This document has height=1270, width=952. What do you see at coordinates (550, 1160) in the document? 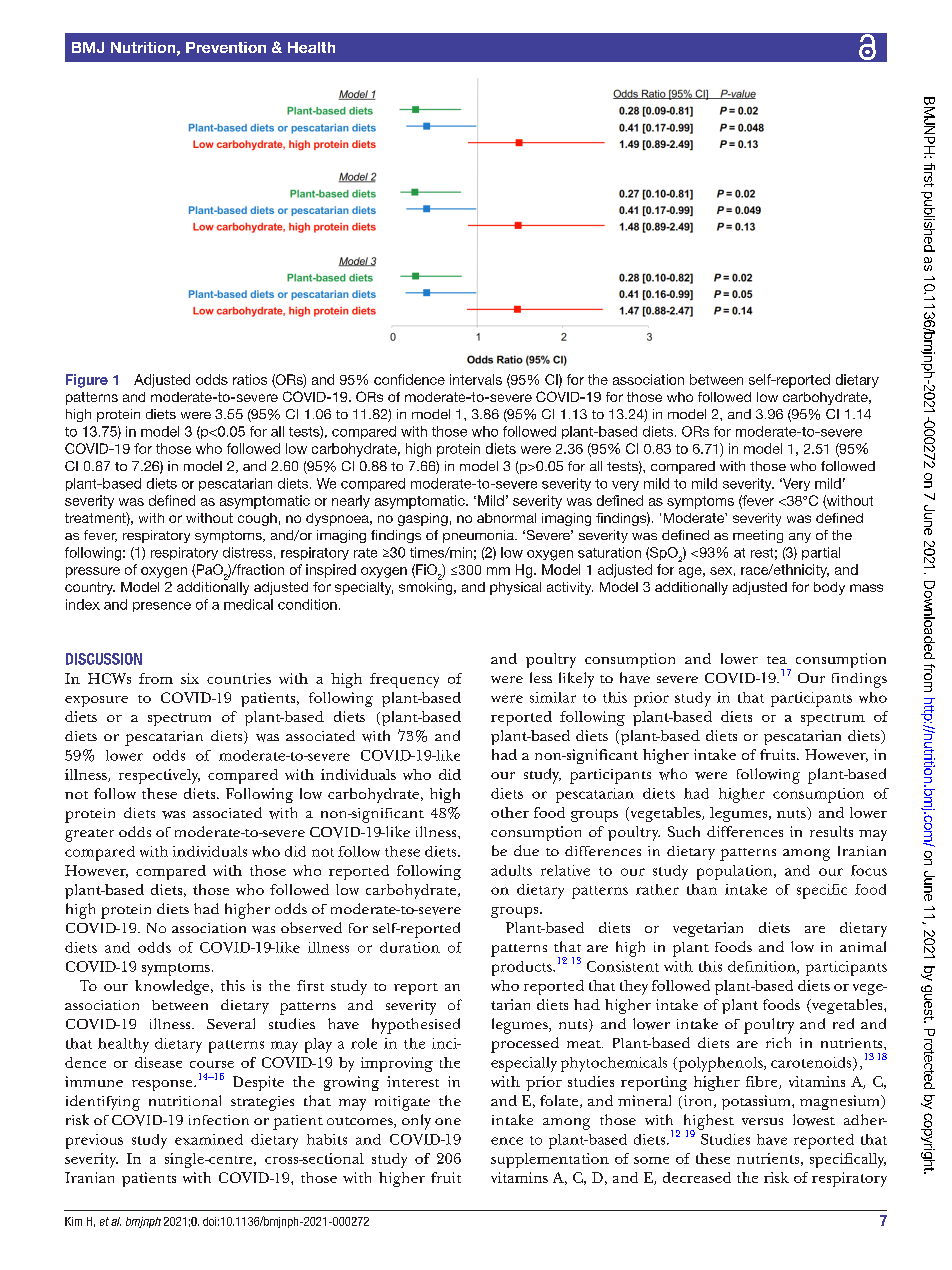
I see `supplementation` at bounding box center [550, 1160].
